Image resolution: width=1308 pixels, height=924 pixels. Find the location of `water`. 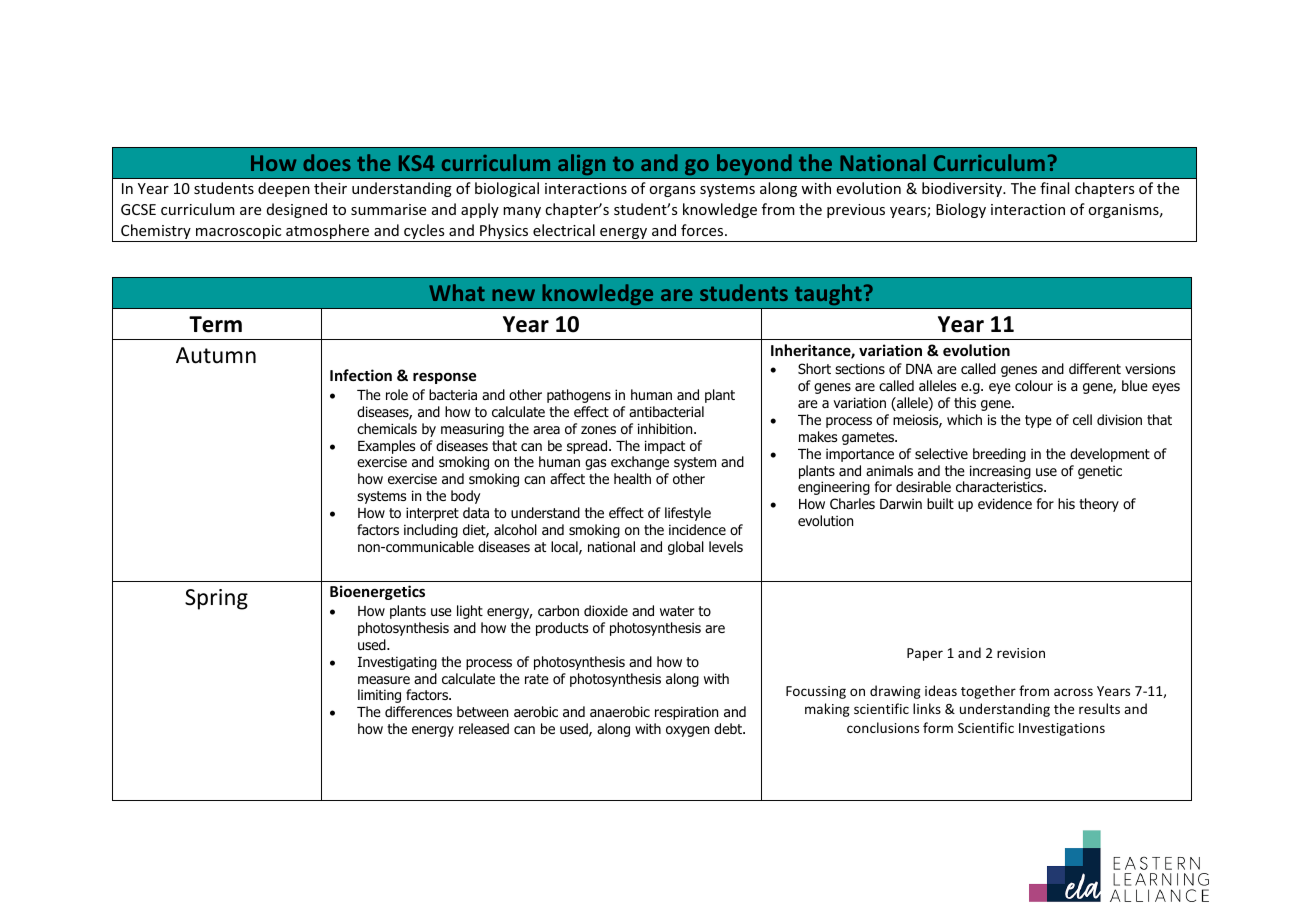

water is located at coordinates (677, 611).
